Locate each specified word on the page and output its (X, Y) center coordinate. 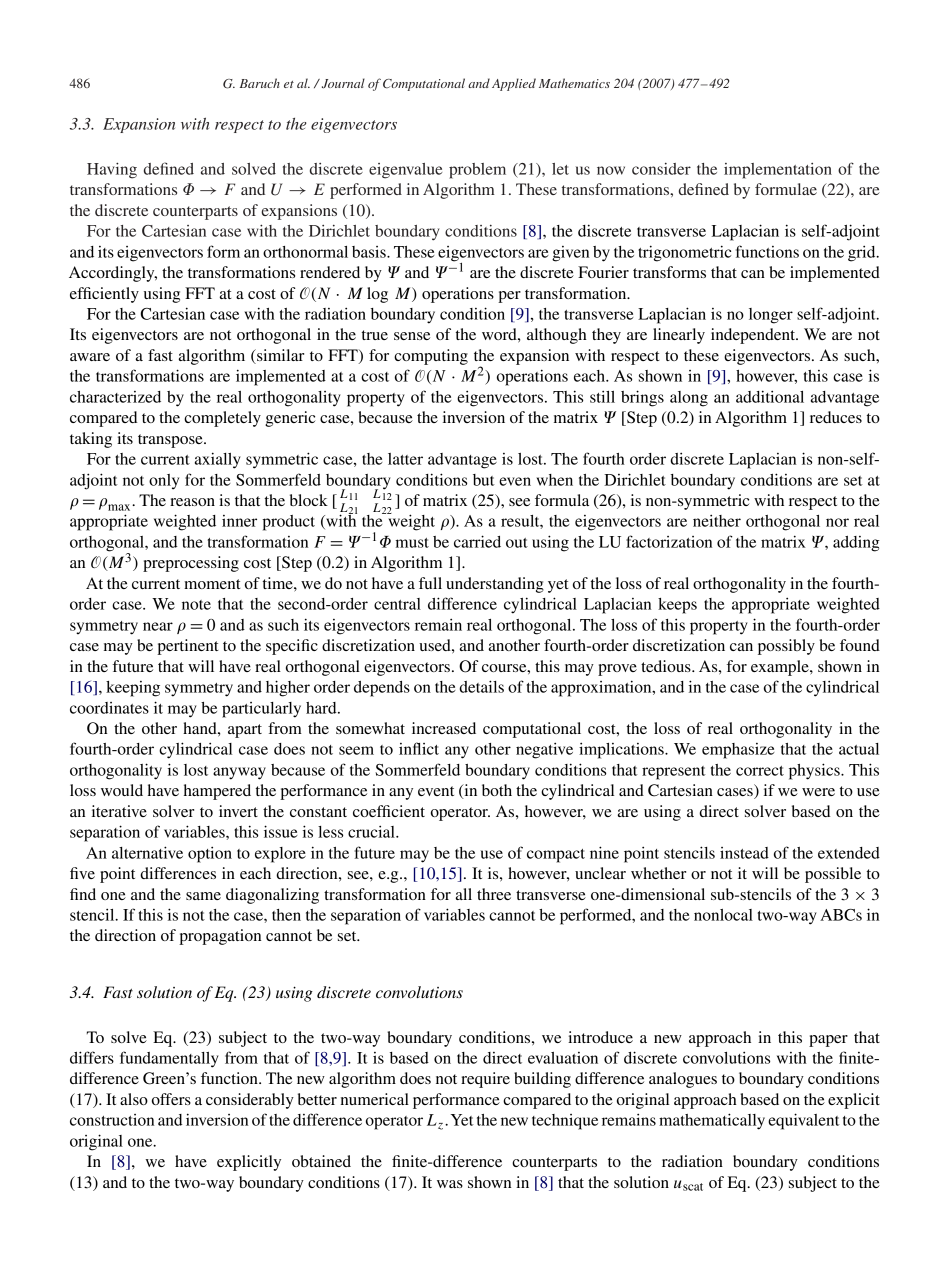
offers (171, 1099)
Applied (514, 84)
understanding (495, 585)
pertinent (188, 647)
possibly (786, 647)
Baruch (260, 83)
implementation (778, 171)
